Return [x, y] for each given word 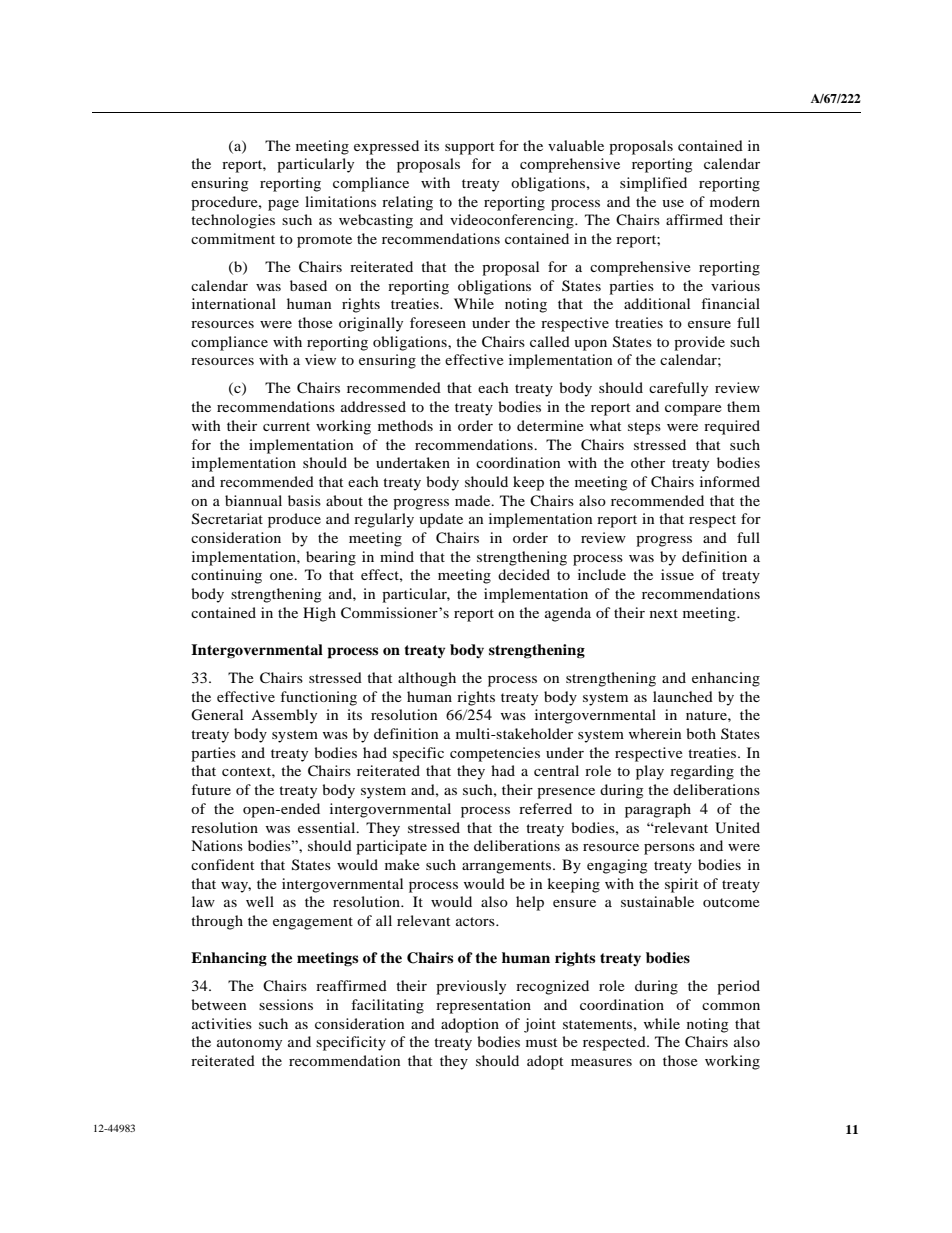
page [283, 205]
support [469, 148]
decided [524, 574]
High [319, 614]
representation [483, 1006]
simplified [653, 184]
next [664, 613]
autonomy [249, 1044]
